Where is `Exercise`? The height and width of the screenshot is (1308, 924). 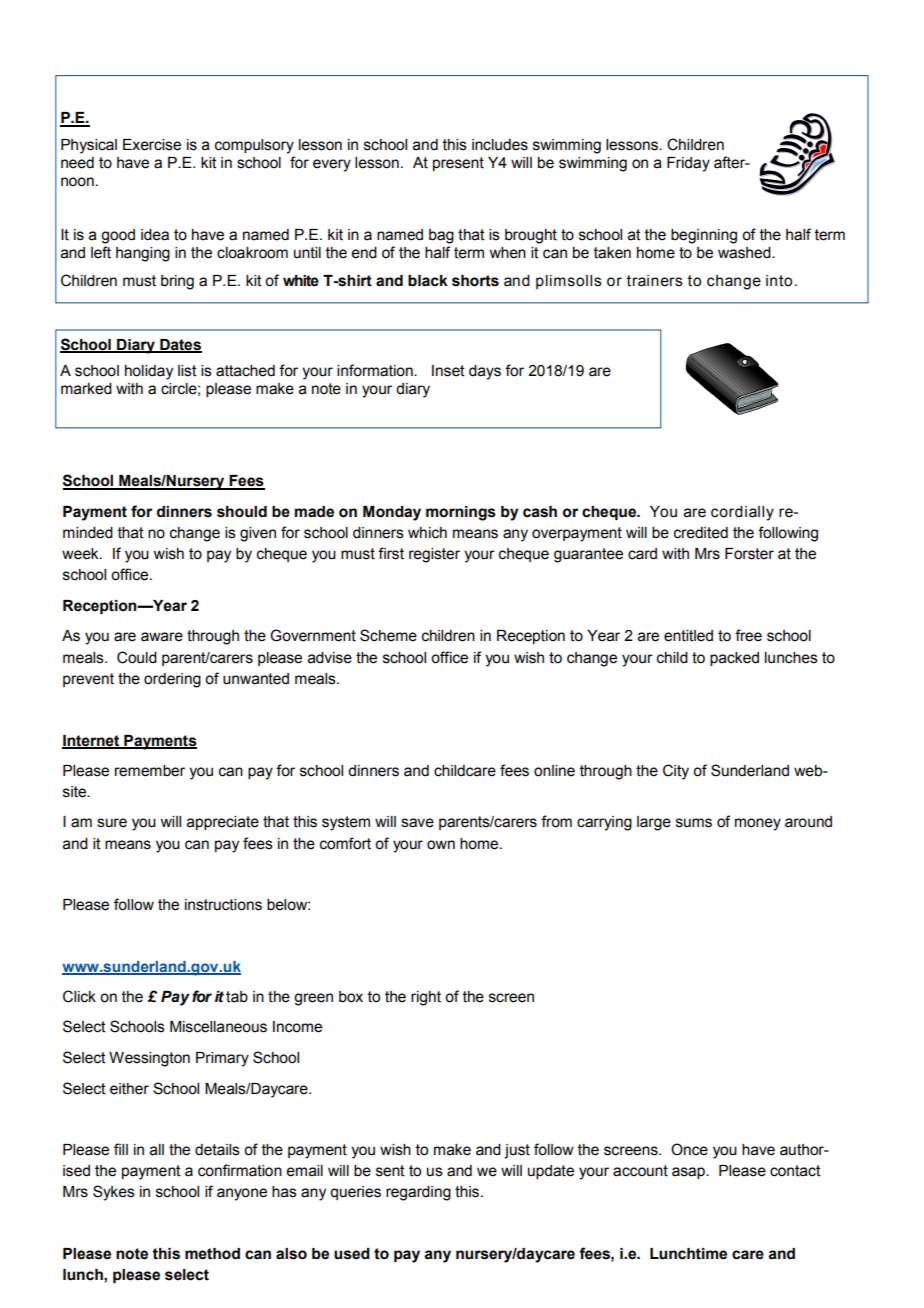 Exercise is located at coordinates (152, 145).
